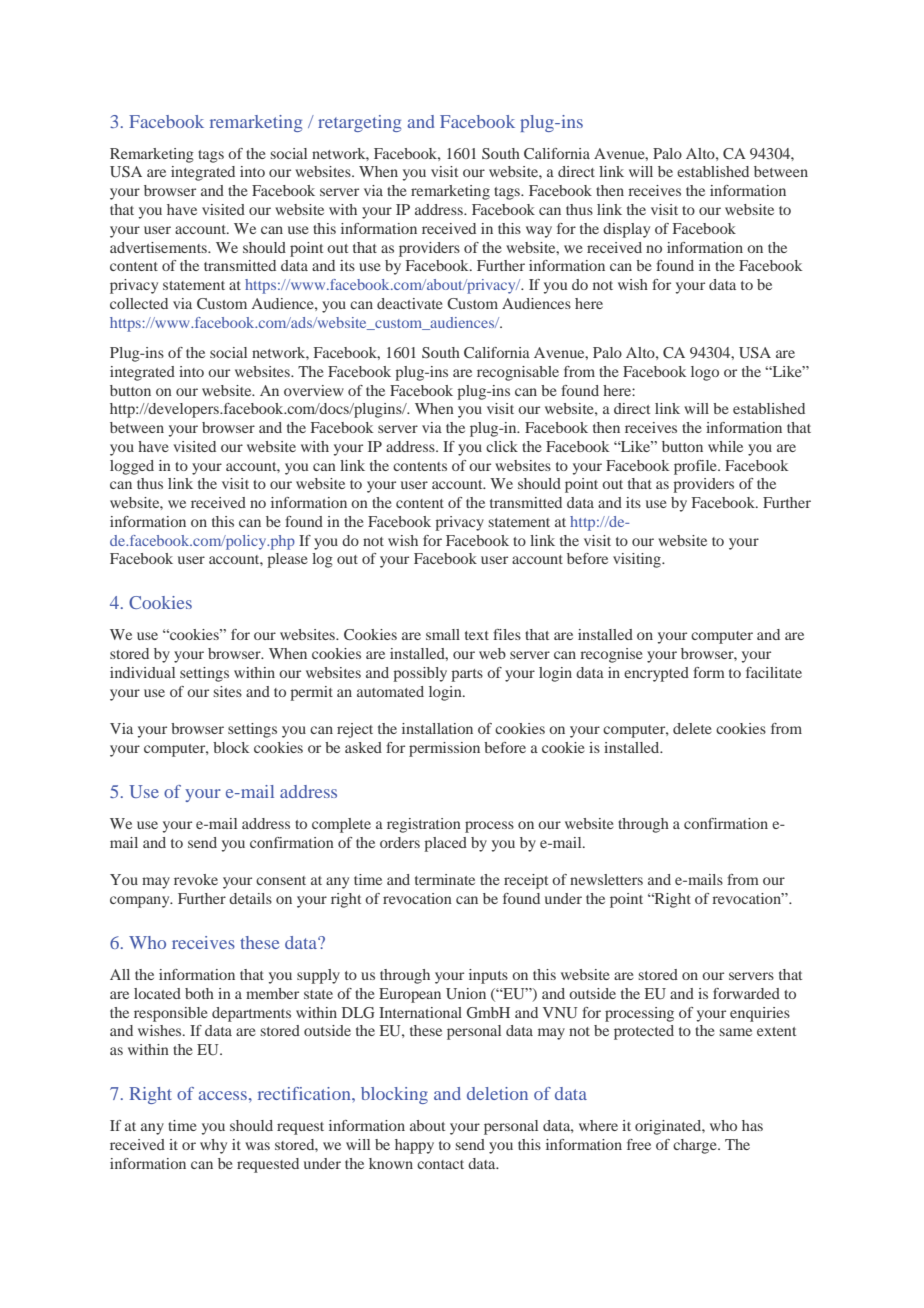 The height and width of the image is (1308, 924). I want to click on advertisements, so click(159, 247).
